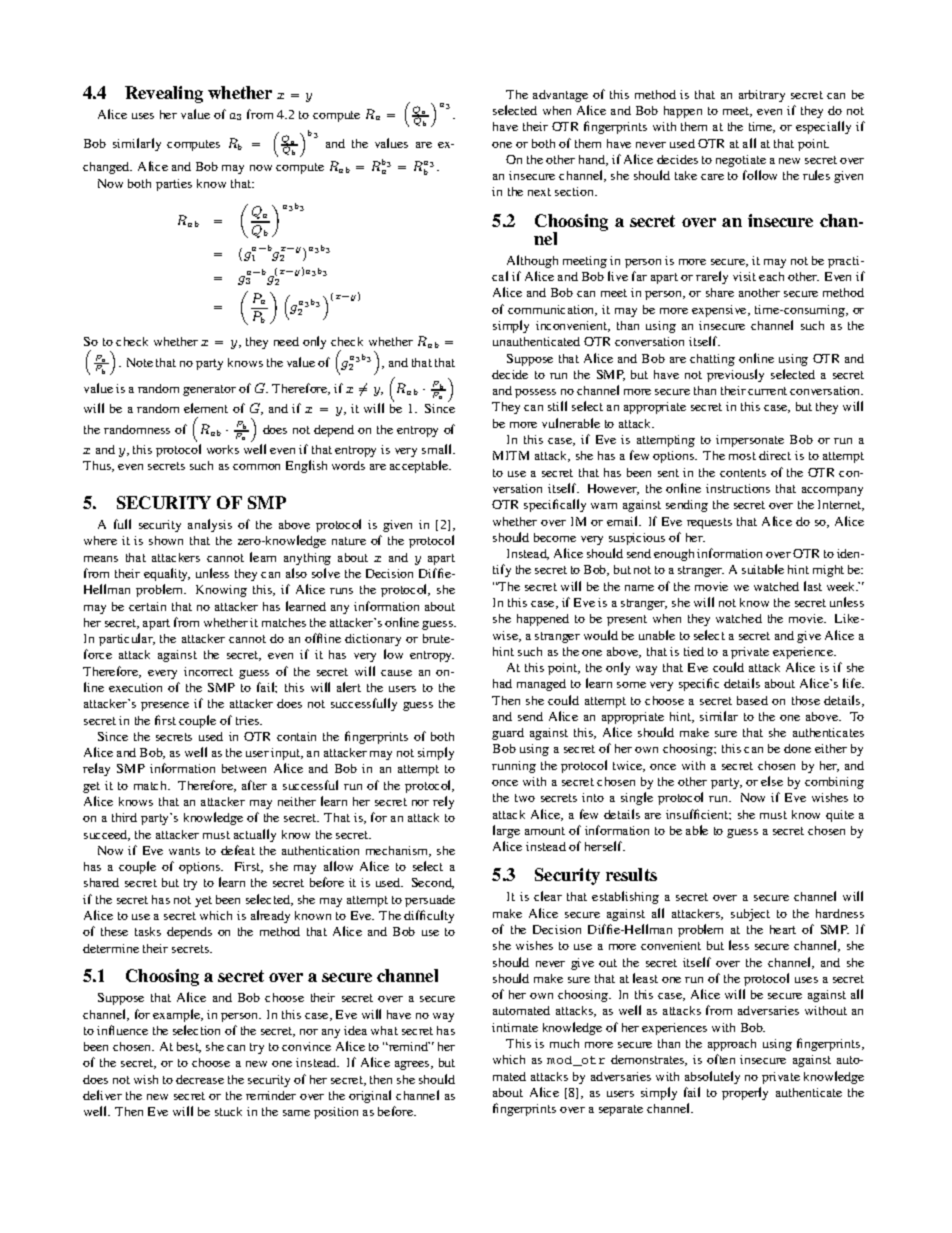  What do you see at coordinates (413, 1065) in the screenshot?
I see `agrees` at bounding box center [413, 1065].
